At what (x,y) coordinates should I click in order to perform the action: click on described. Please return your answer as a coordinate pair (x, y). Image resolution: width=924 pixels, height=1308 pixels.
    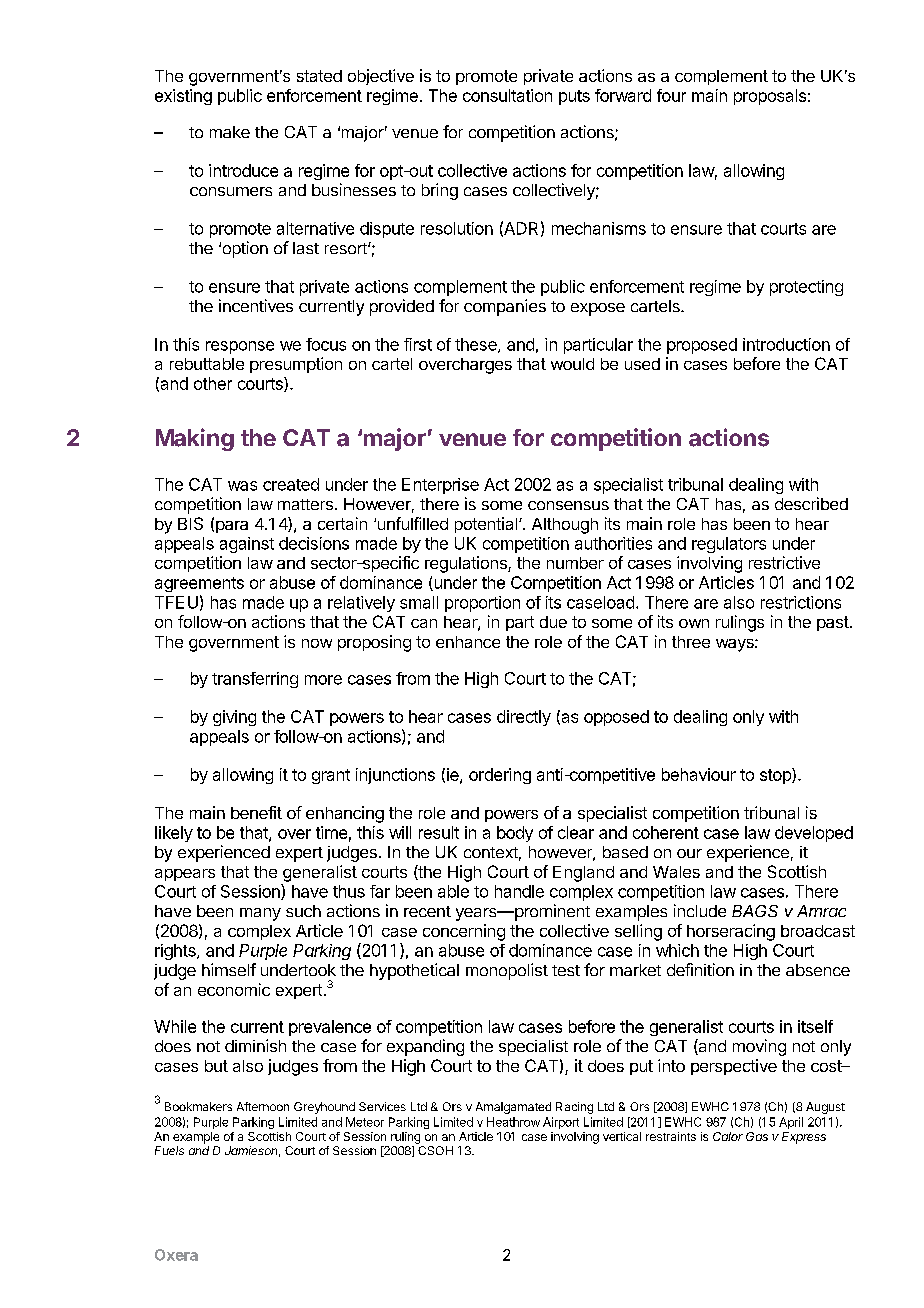
    Looking at the image, I should click on (811, 503).
